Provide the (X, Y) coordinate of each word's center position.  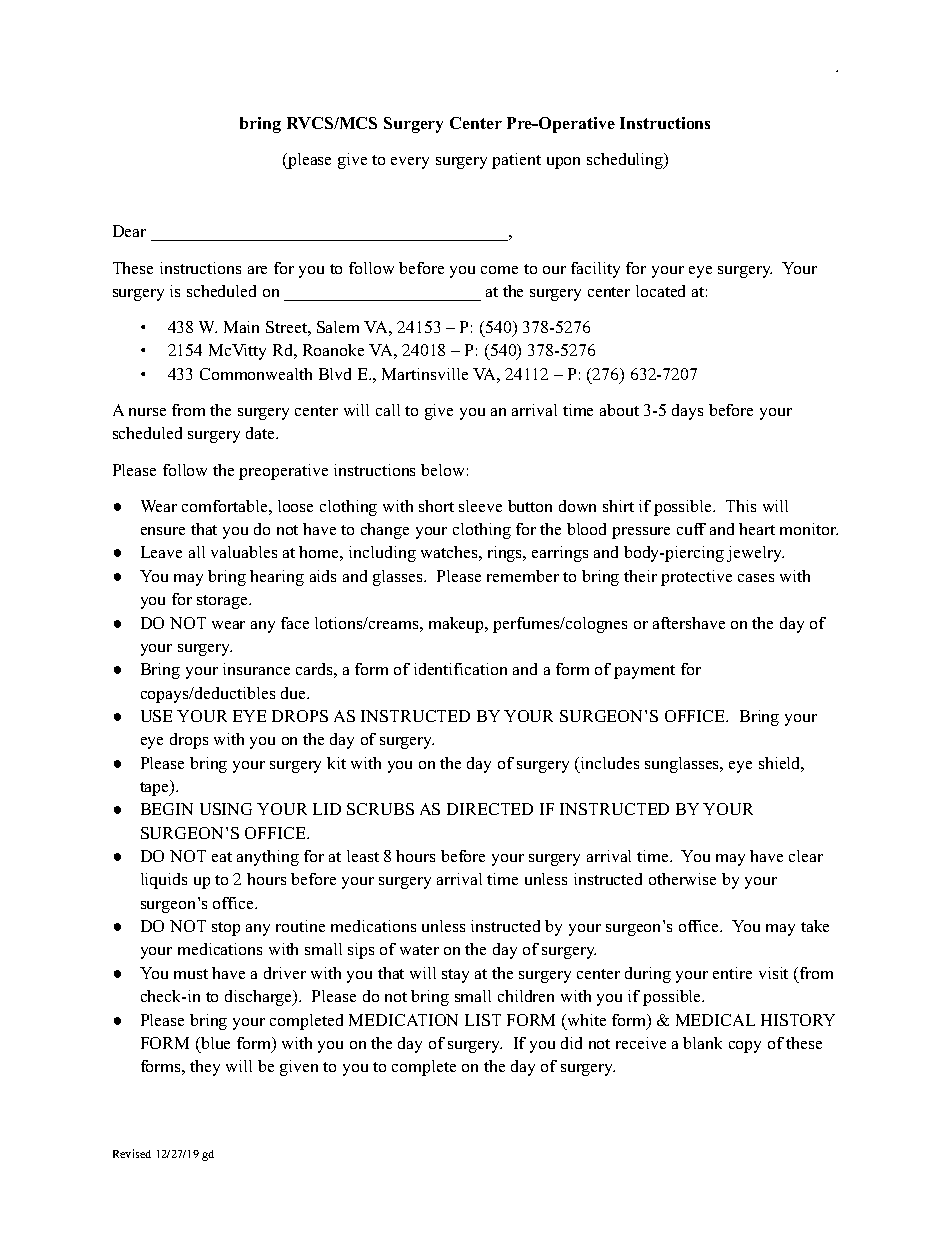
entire (732, 973)
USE (156, 716)
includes (608, 763)
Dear (129, 231)
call (388, 410)
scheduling (626, 161)
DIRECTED (490, 809)
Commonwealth (256, 374)
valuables (244, 552)
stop (226, 929)
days (687, 412)
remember (523, 576)
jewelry (755, 554)
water (419, 950)
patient (516, 161)
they (205, 1068)
